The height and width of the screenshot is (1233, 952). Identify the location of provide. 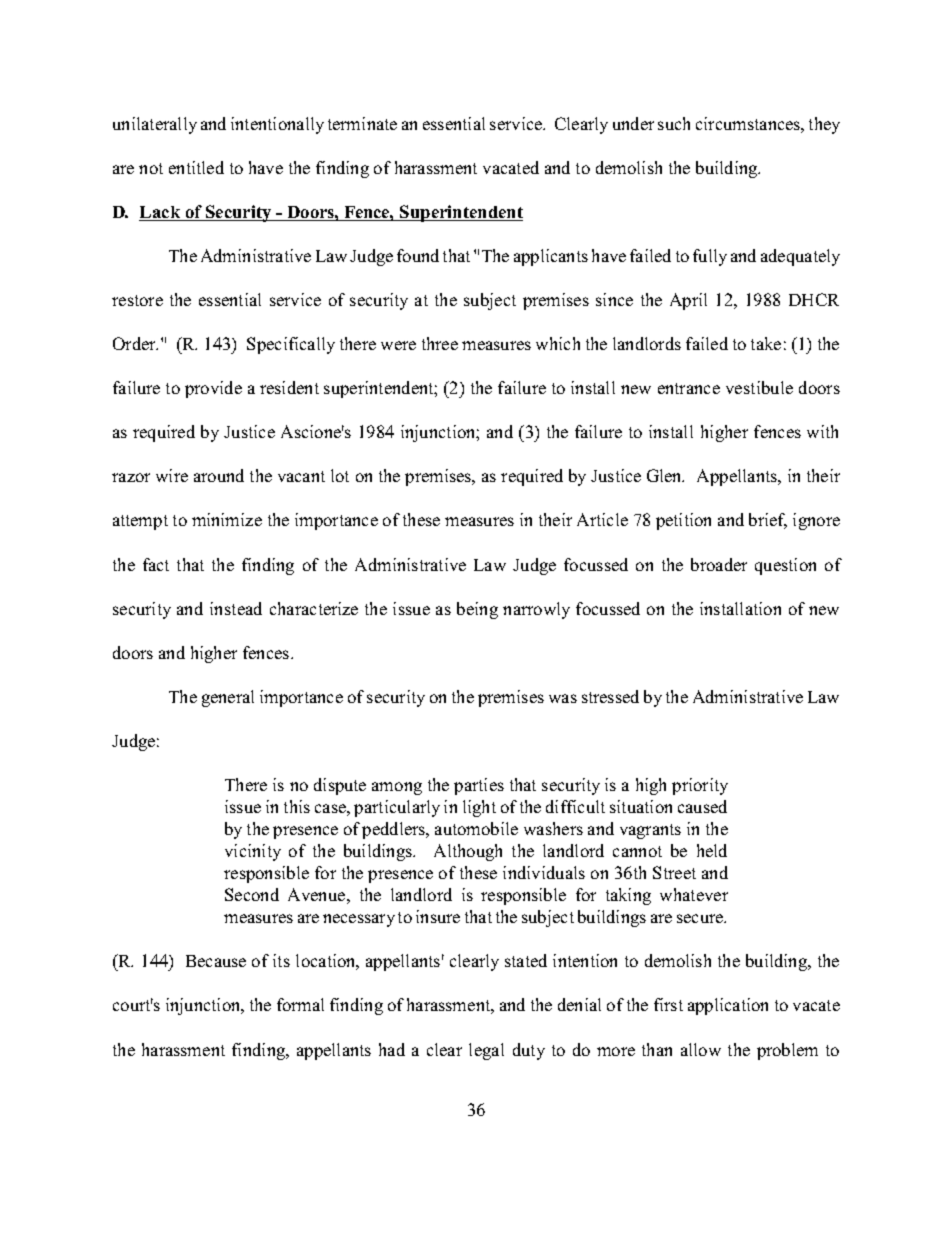
(213, 389).
